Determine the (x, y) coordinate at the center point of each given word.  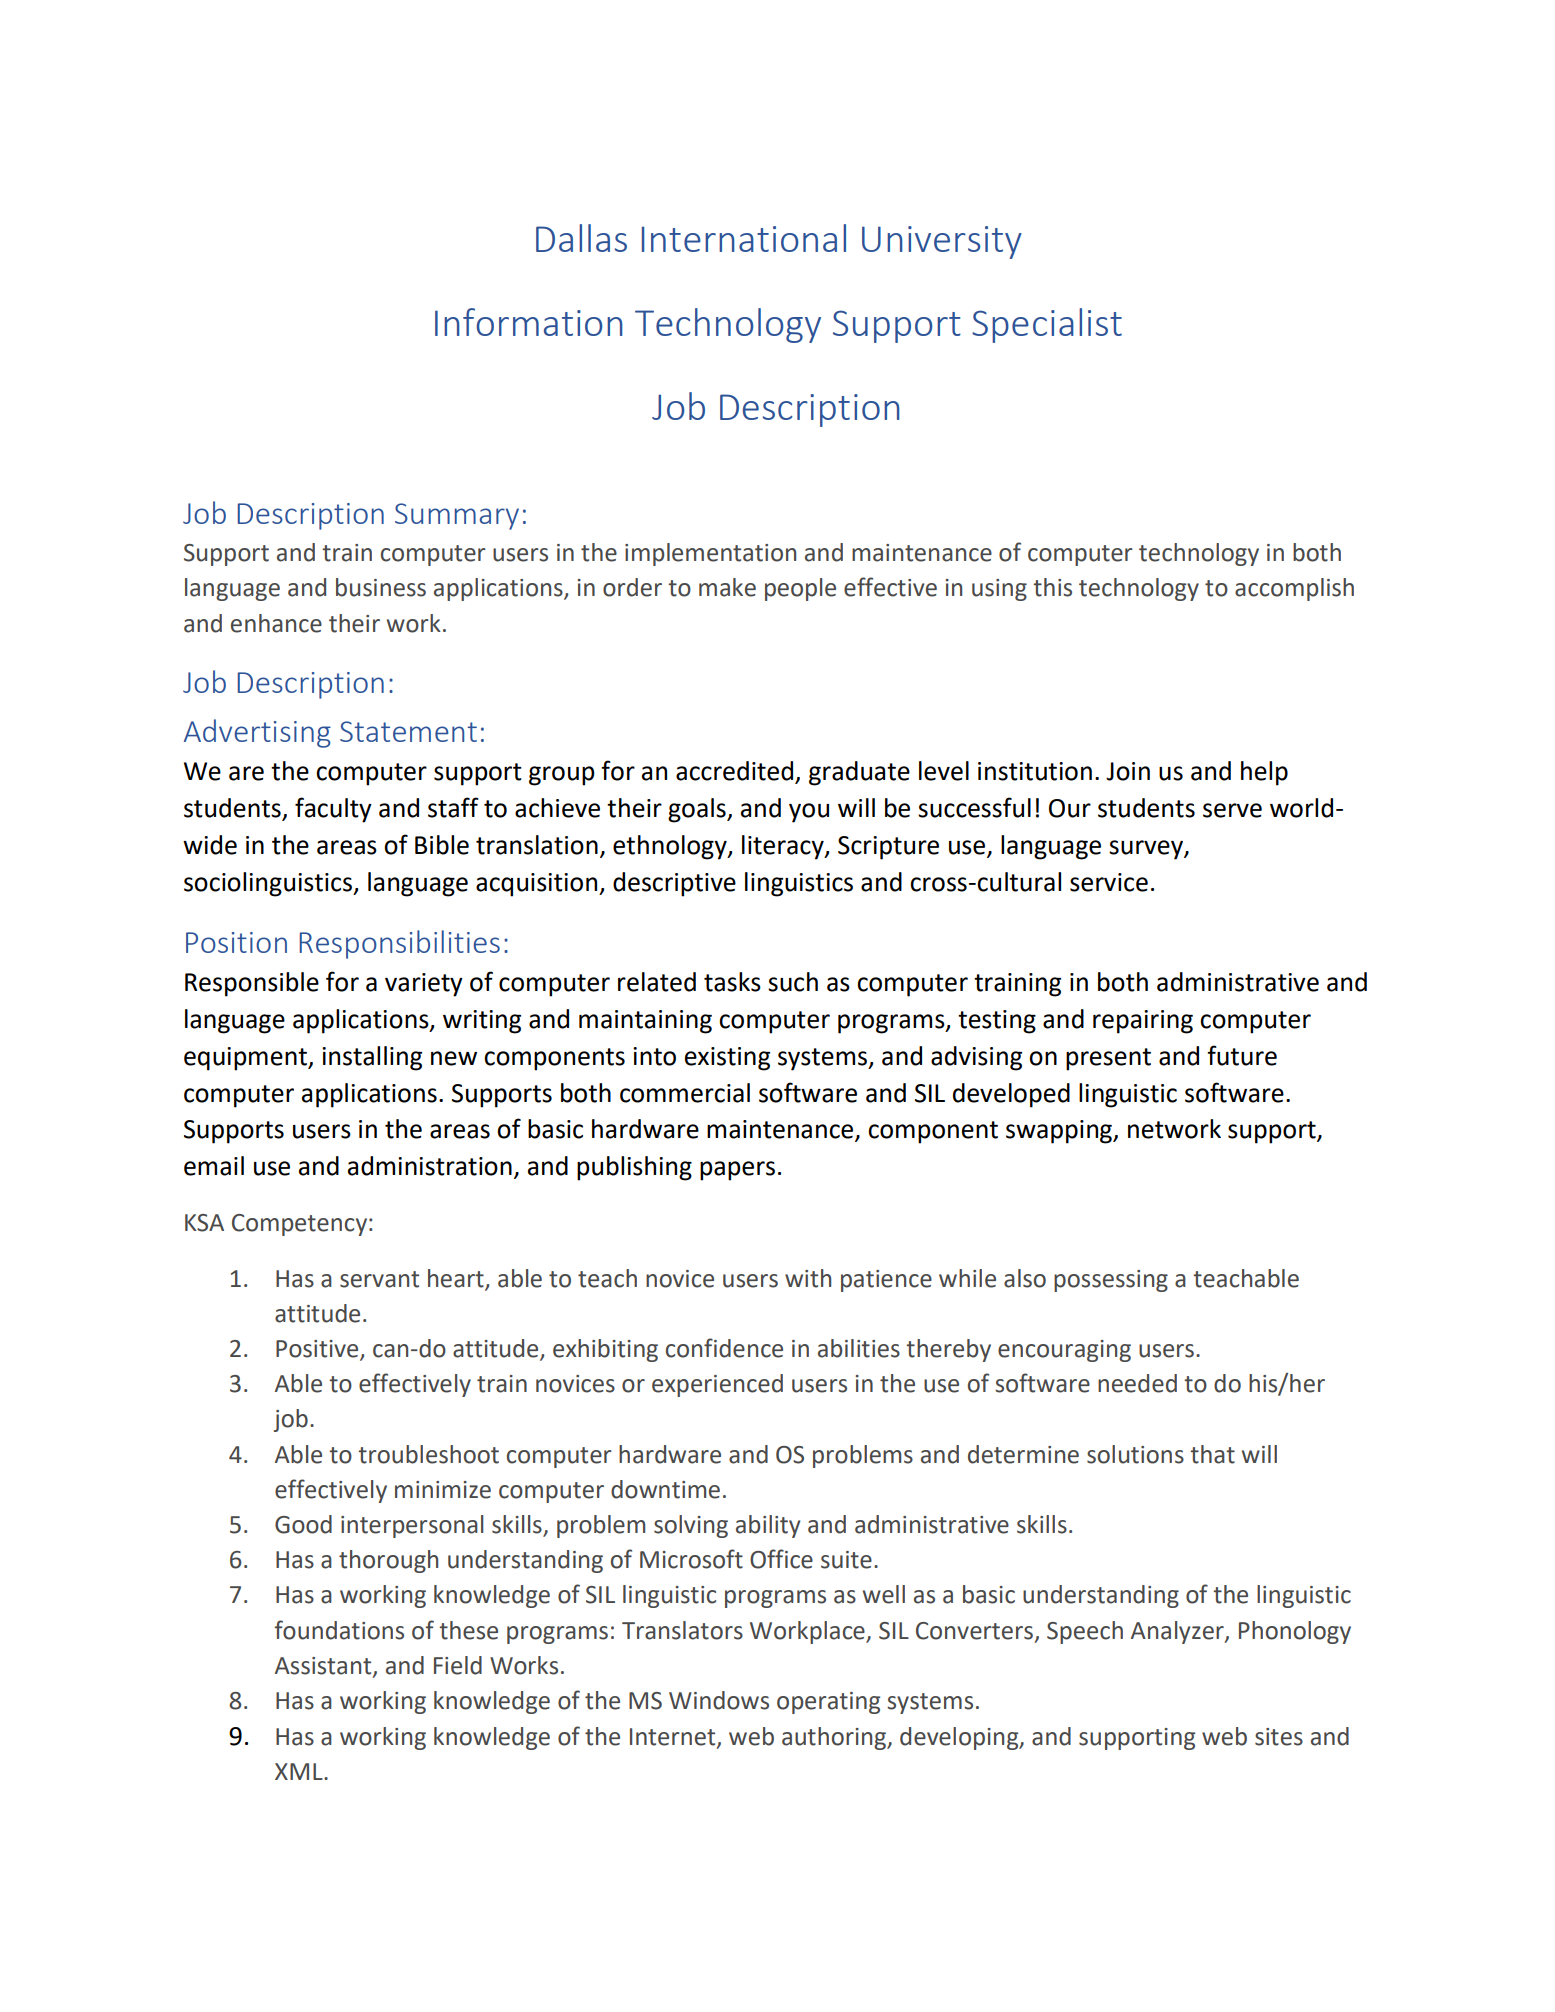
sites (1279, 1737)
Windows (719, 1700)
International (744, 238)
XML (300, 1771)
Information (529, 322)
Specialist (1047, 325)
